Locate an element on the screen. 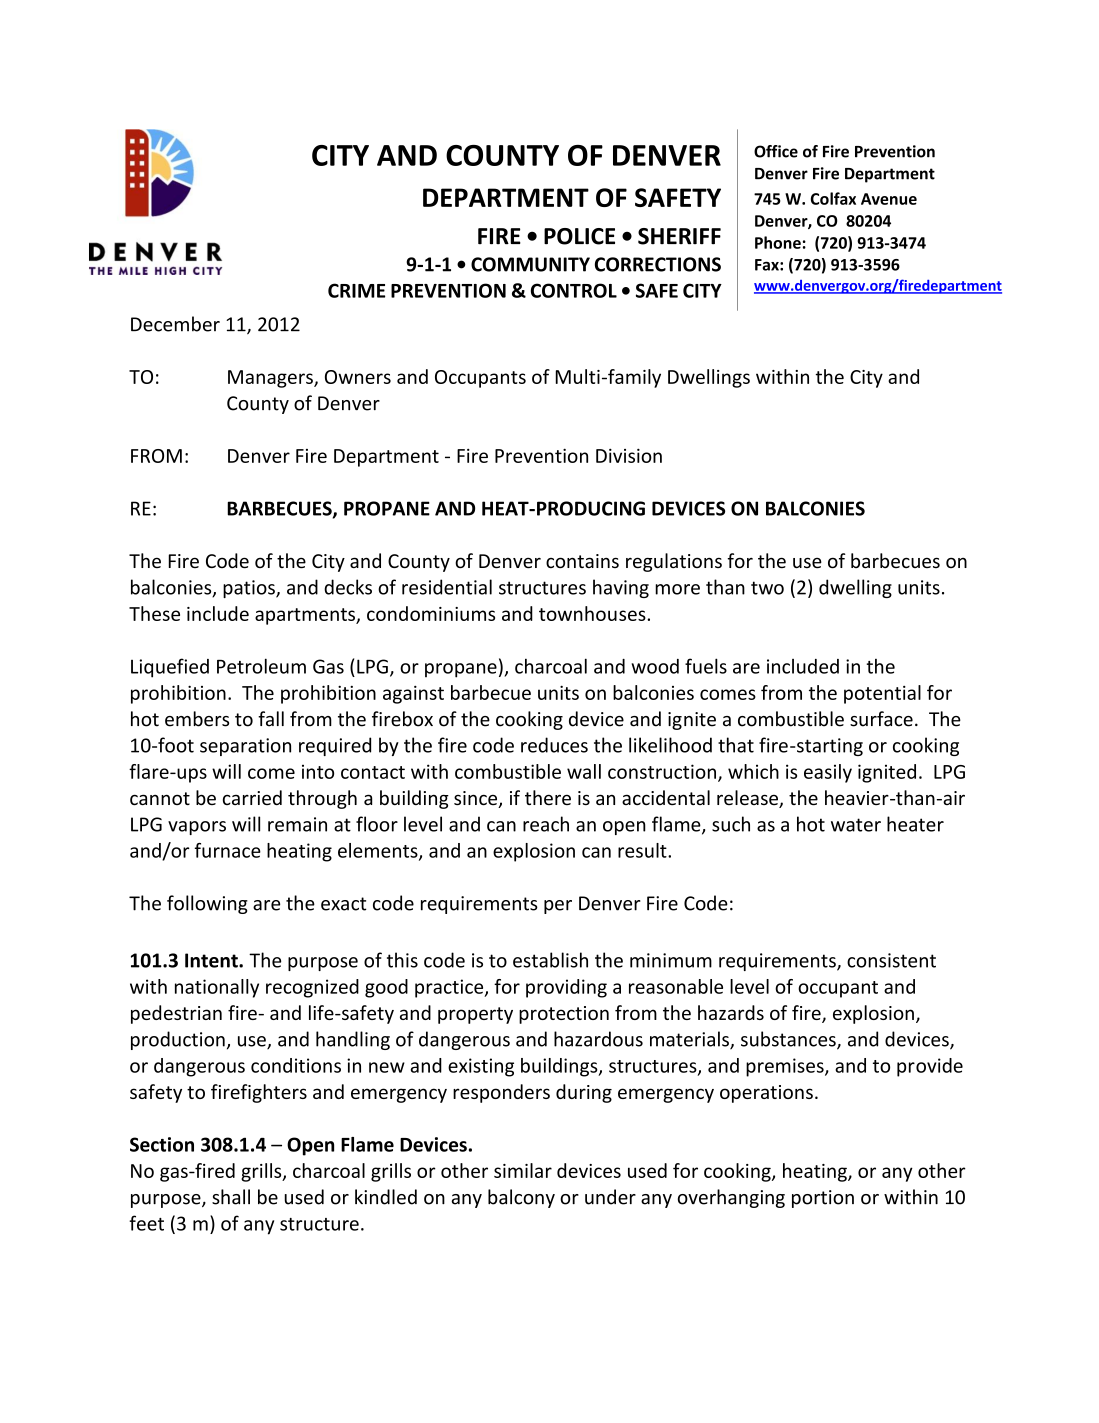 The image size is (1099, 1423). Colfax is located at coordinates (833, 198).
